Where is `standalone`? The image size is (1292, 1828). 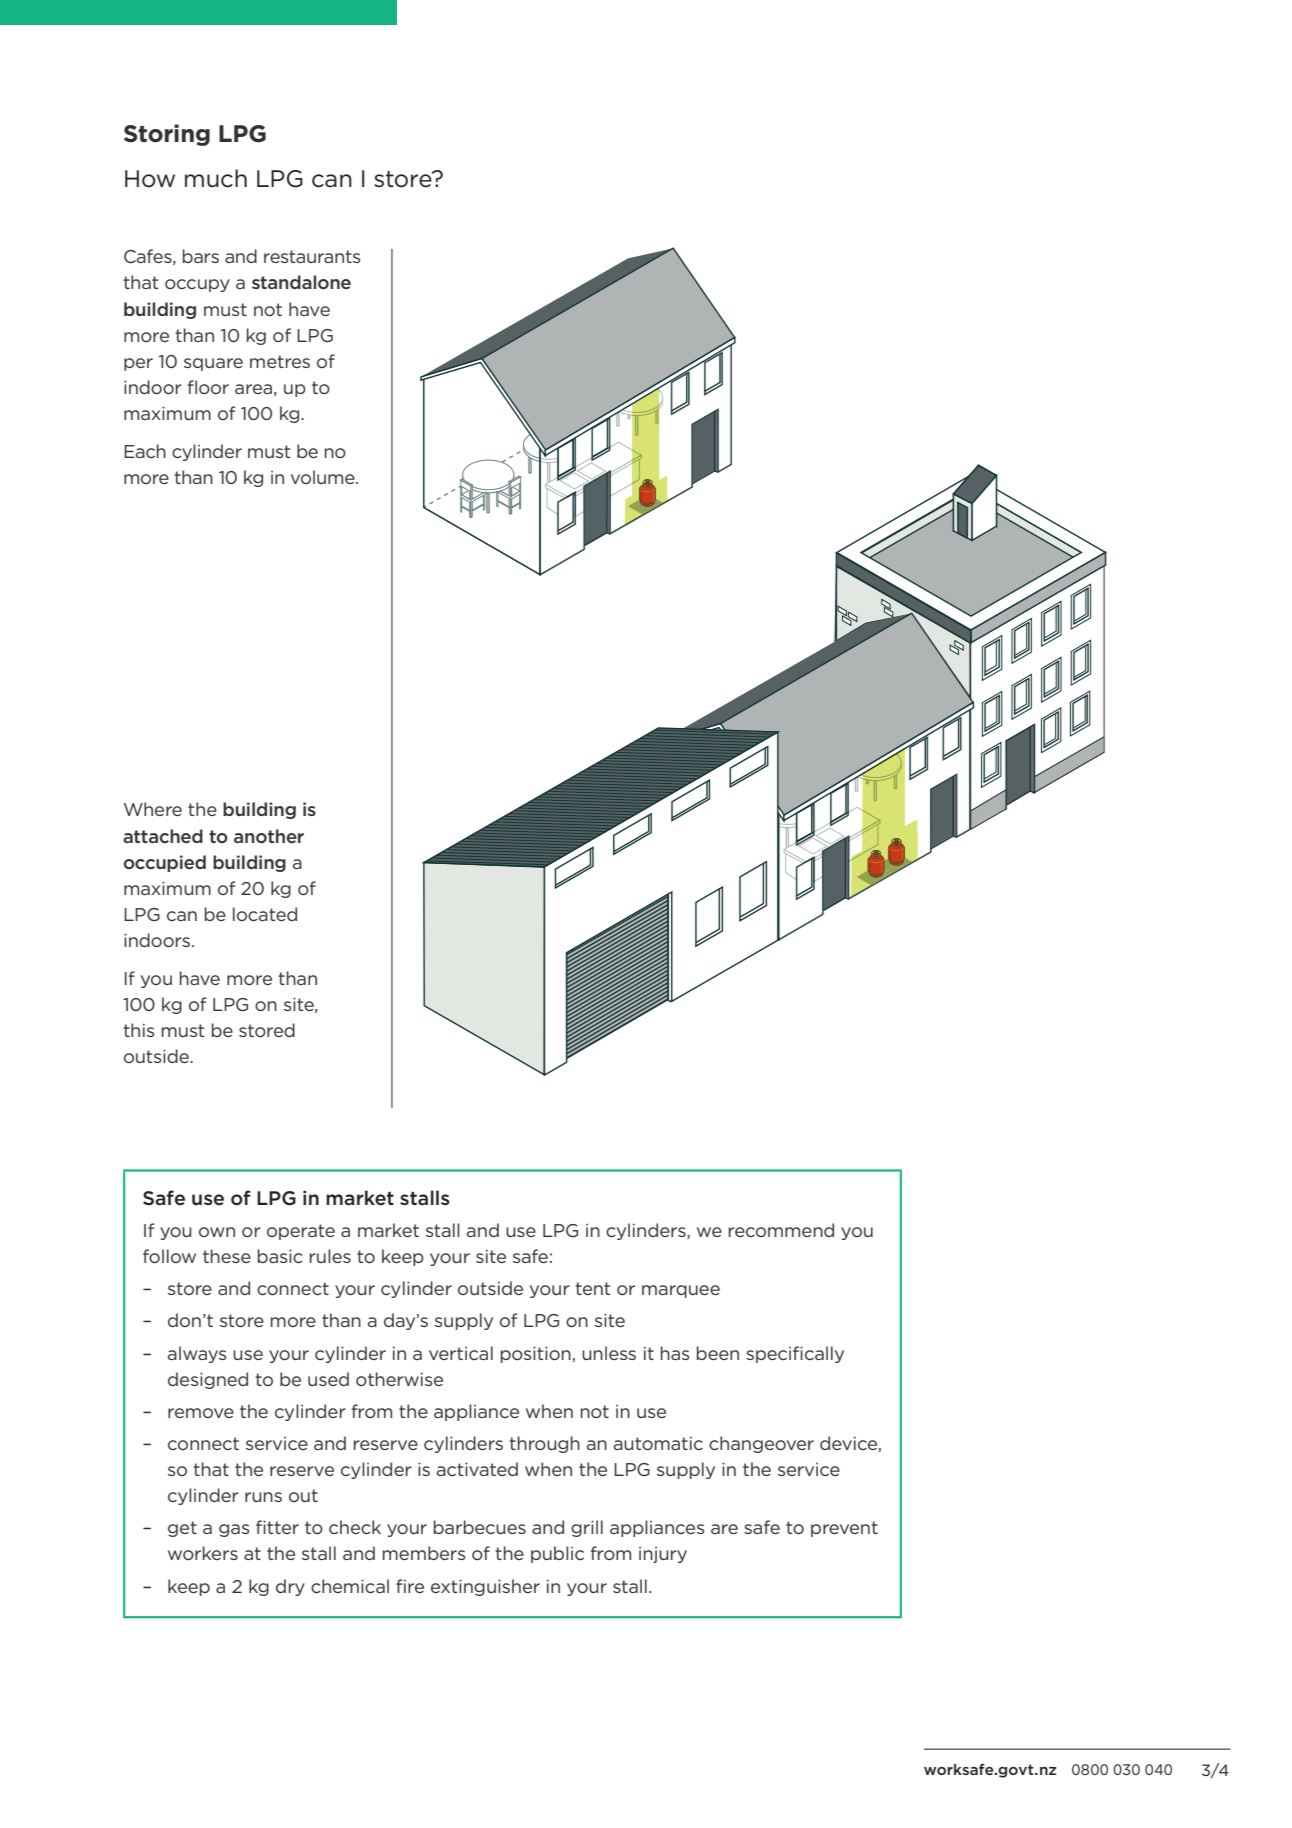
standalone is located at coordinates (301, 282).
